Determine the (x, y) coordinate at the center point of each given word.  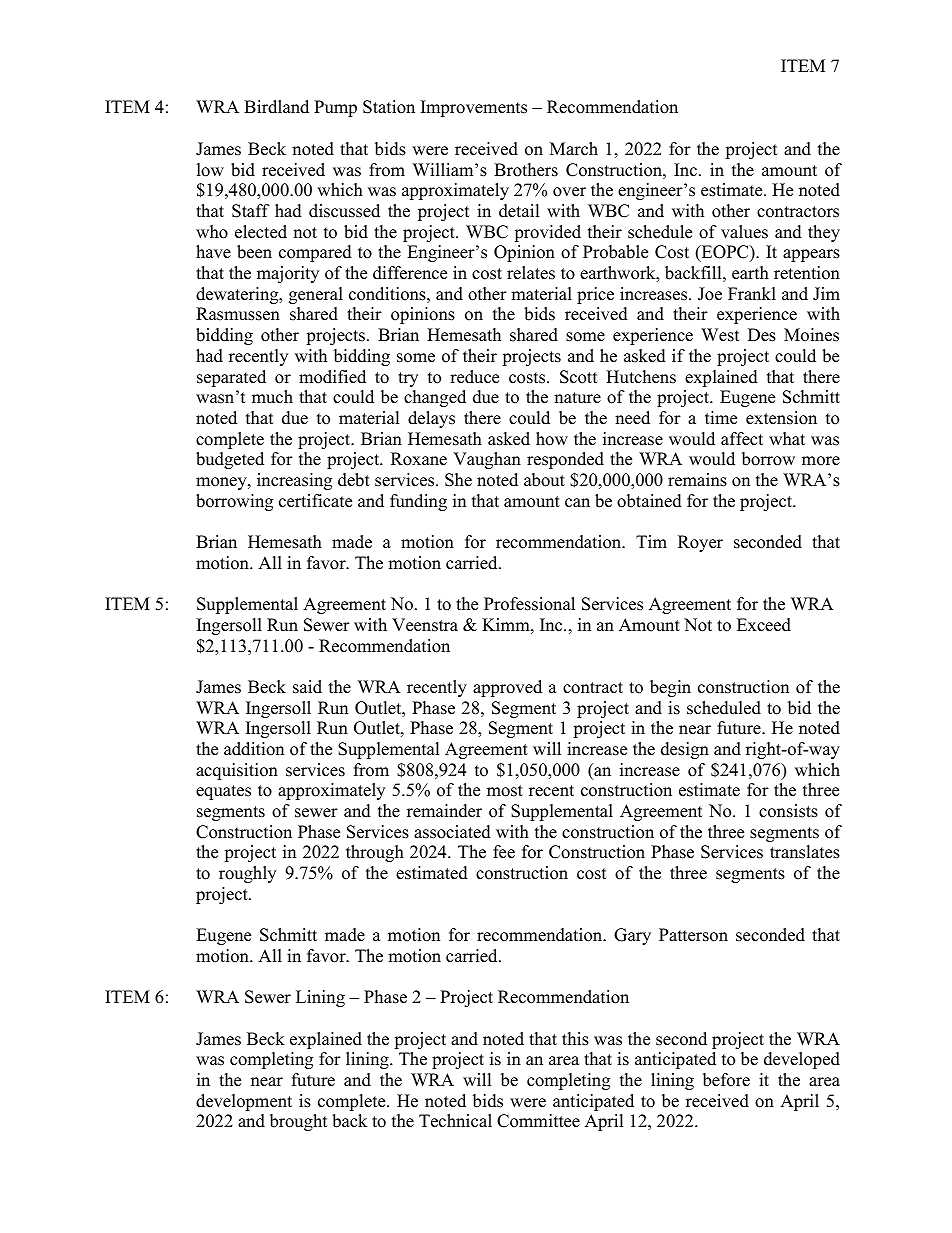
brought (299, 1122)
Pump (335, 108)
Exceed (764, 625)
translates (805, 852)
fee (504, 852)
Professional (529, 604)
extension (781, 418)
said (307, 687)
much (272, 397)
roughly (247, 874)
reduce (474, 377)
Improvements (474, 108)
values (744, 232)
